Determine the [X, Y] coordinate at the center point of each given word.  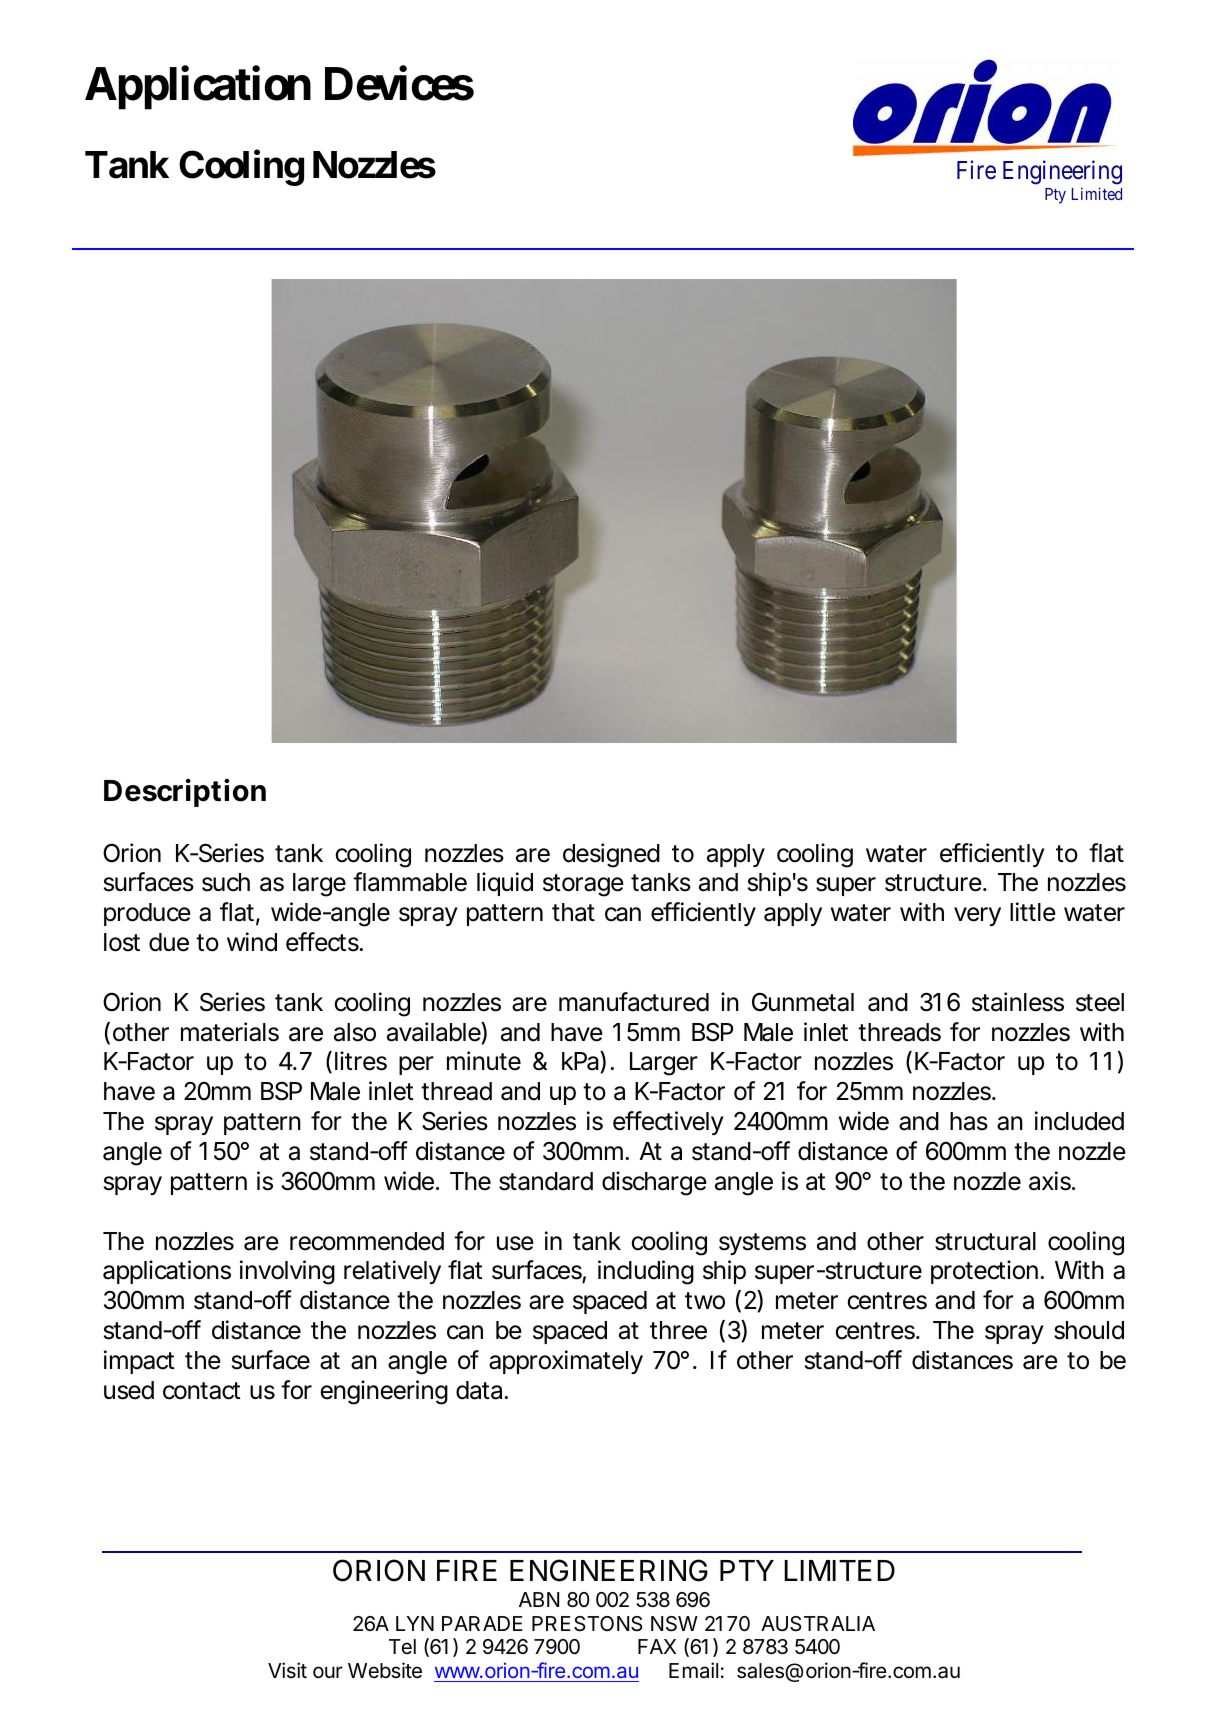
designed [611, 855]
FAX [657, 1646]
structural [985, 1241]
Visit [287, 1670]
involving [287, 1272]
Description [185, 793]
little [1033, 912]
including [646, 1272]
